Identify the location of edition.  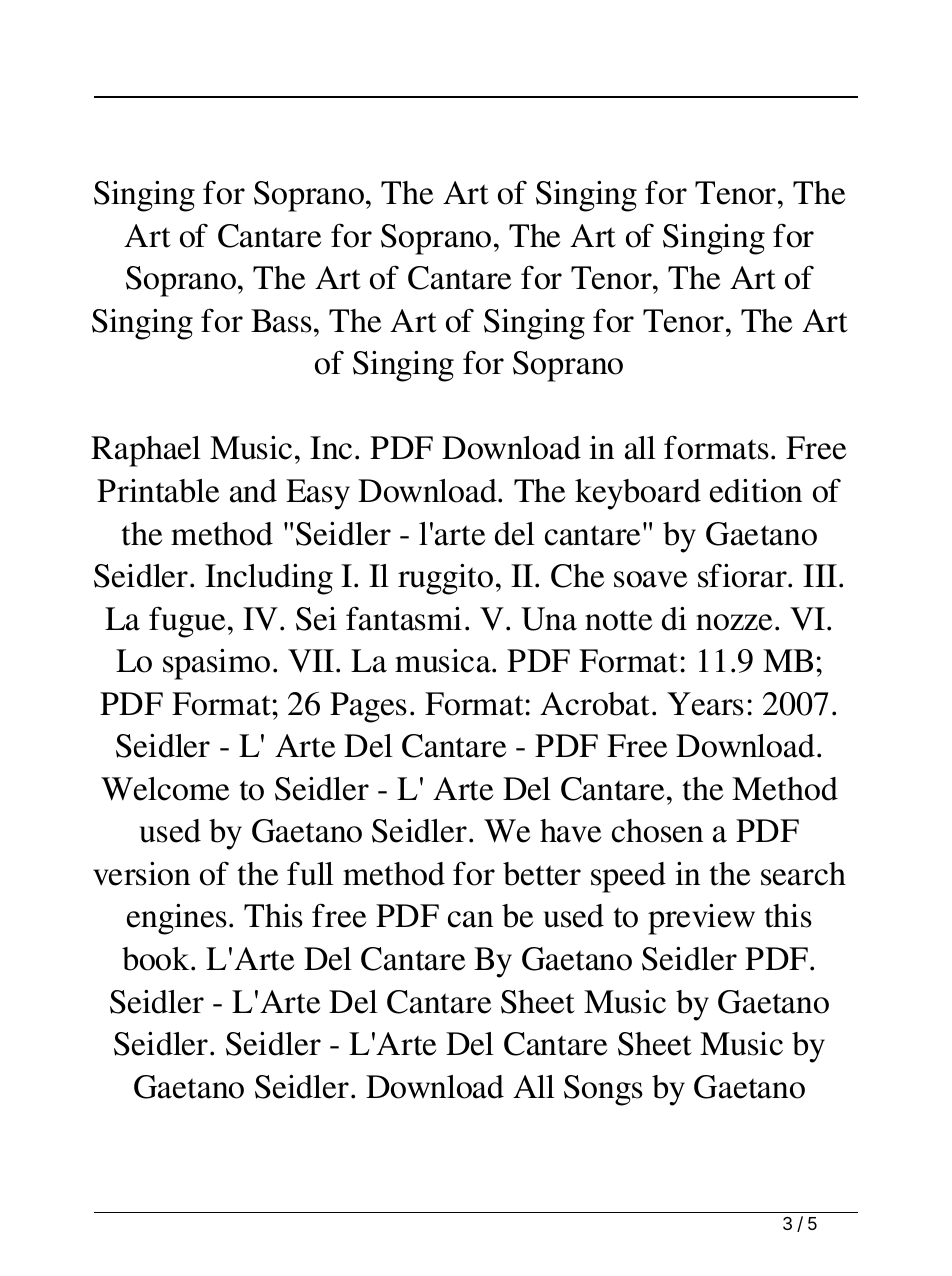
(756, 490).
